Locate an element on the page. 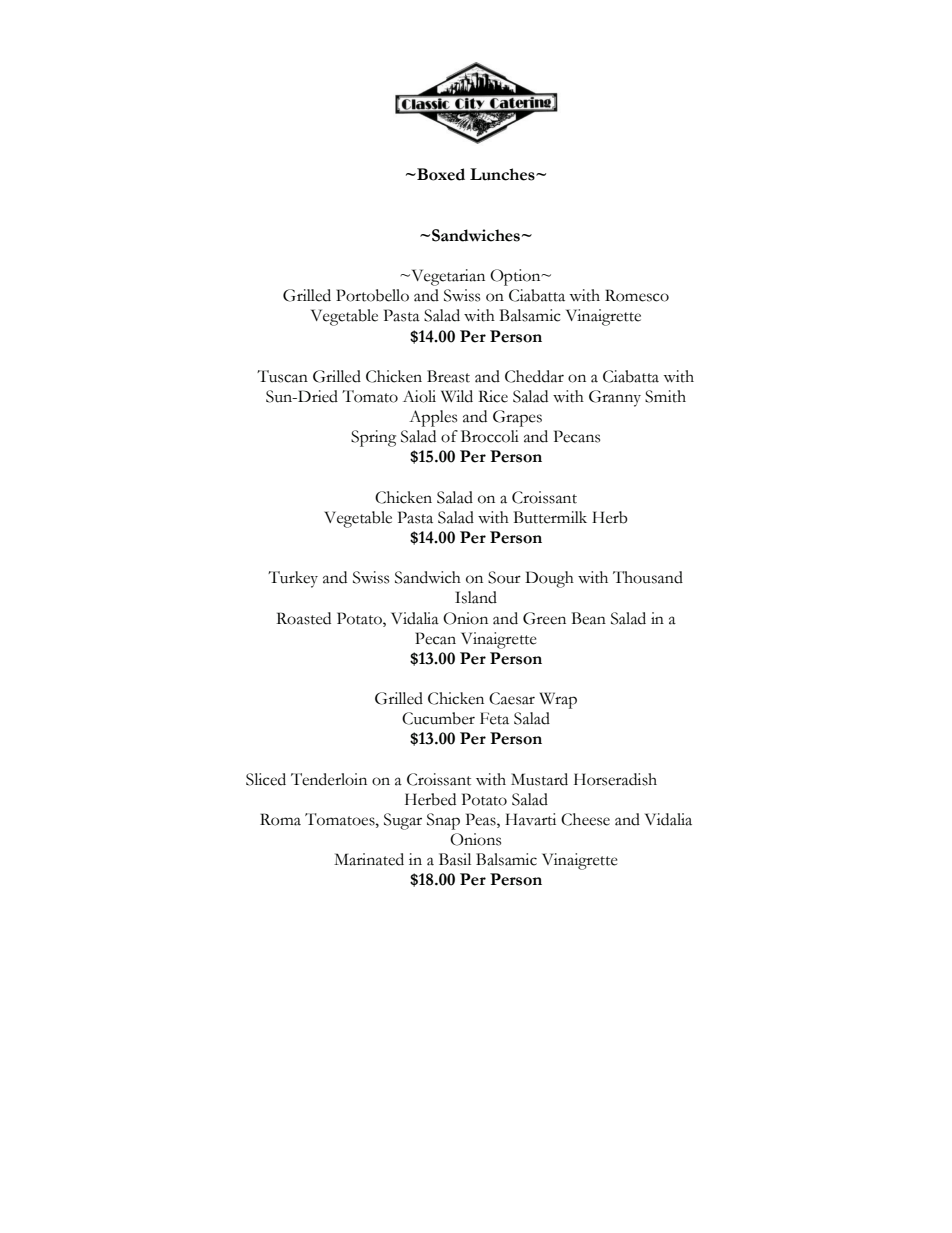  Roma is located at coordinates (280, 819).
